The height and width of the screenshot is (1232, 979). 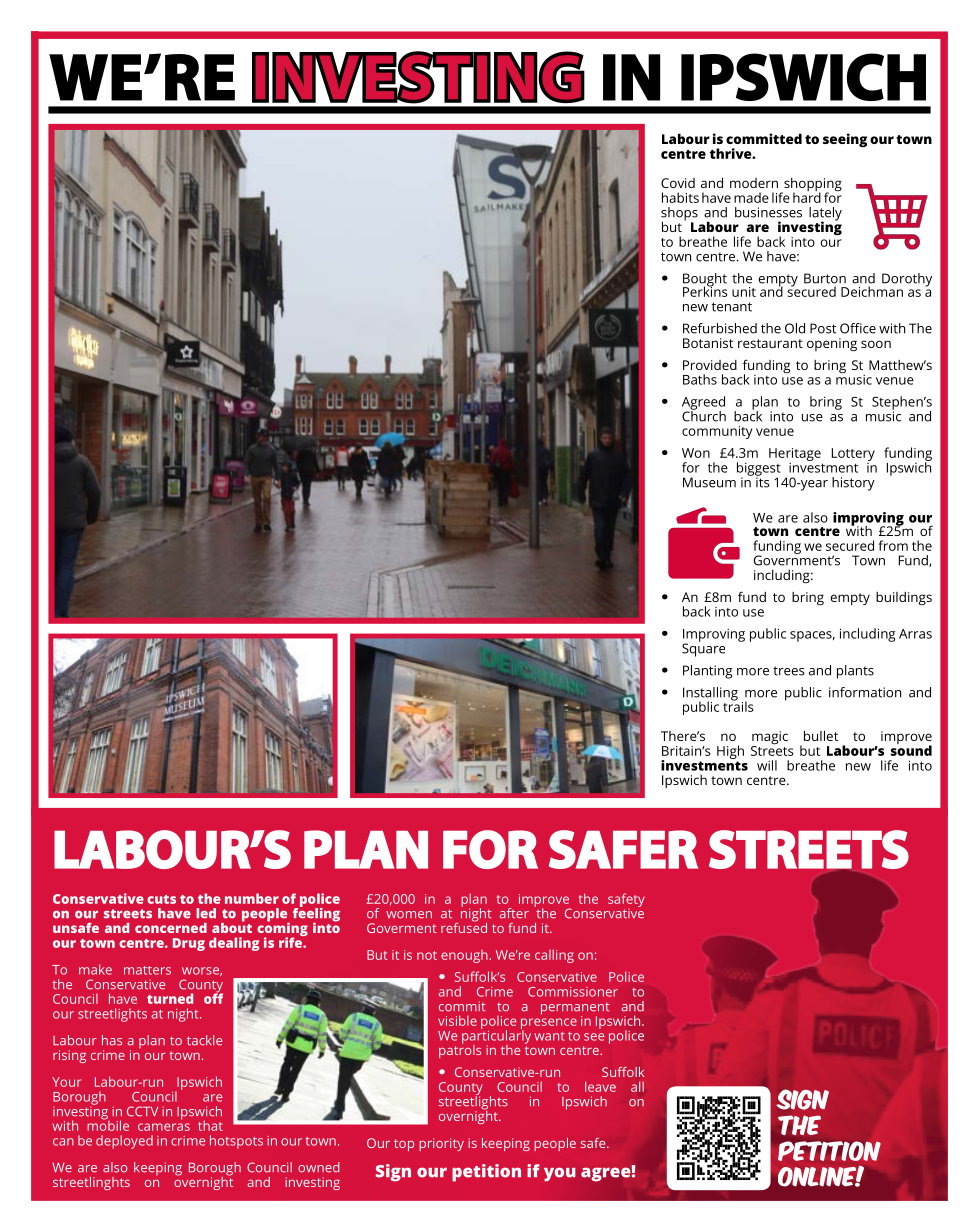 What do you see at coordinates (164, 1127) in the screenshot?
I see `cameras` at bounding box center [164, 1127].
